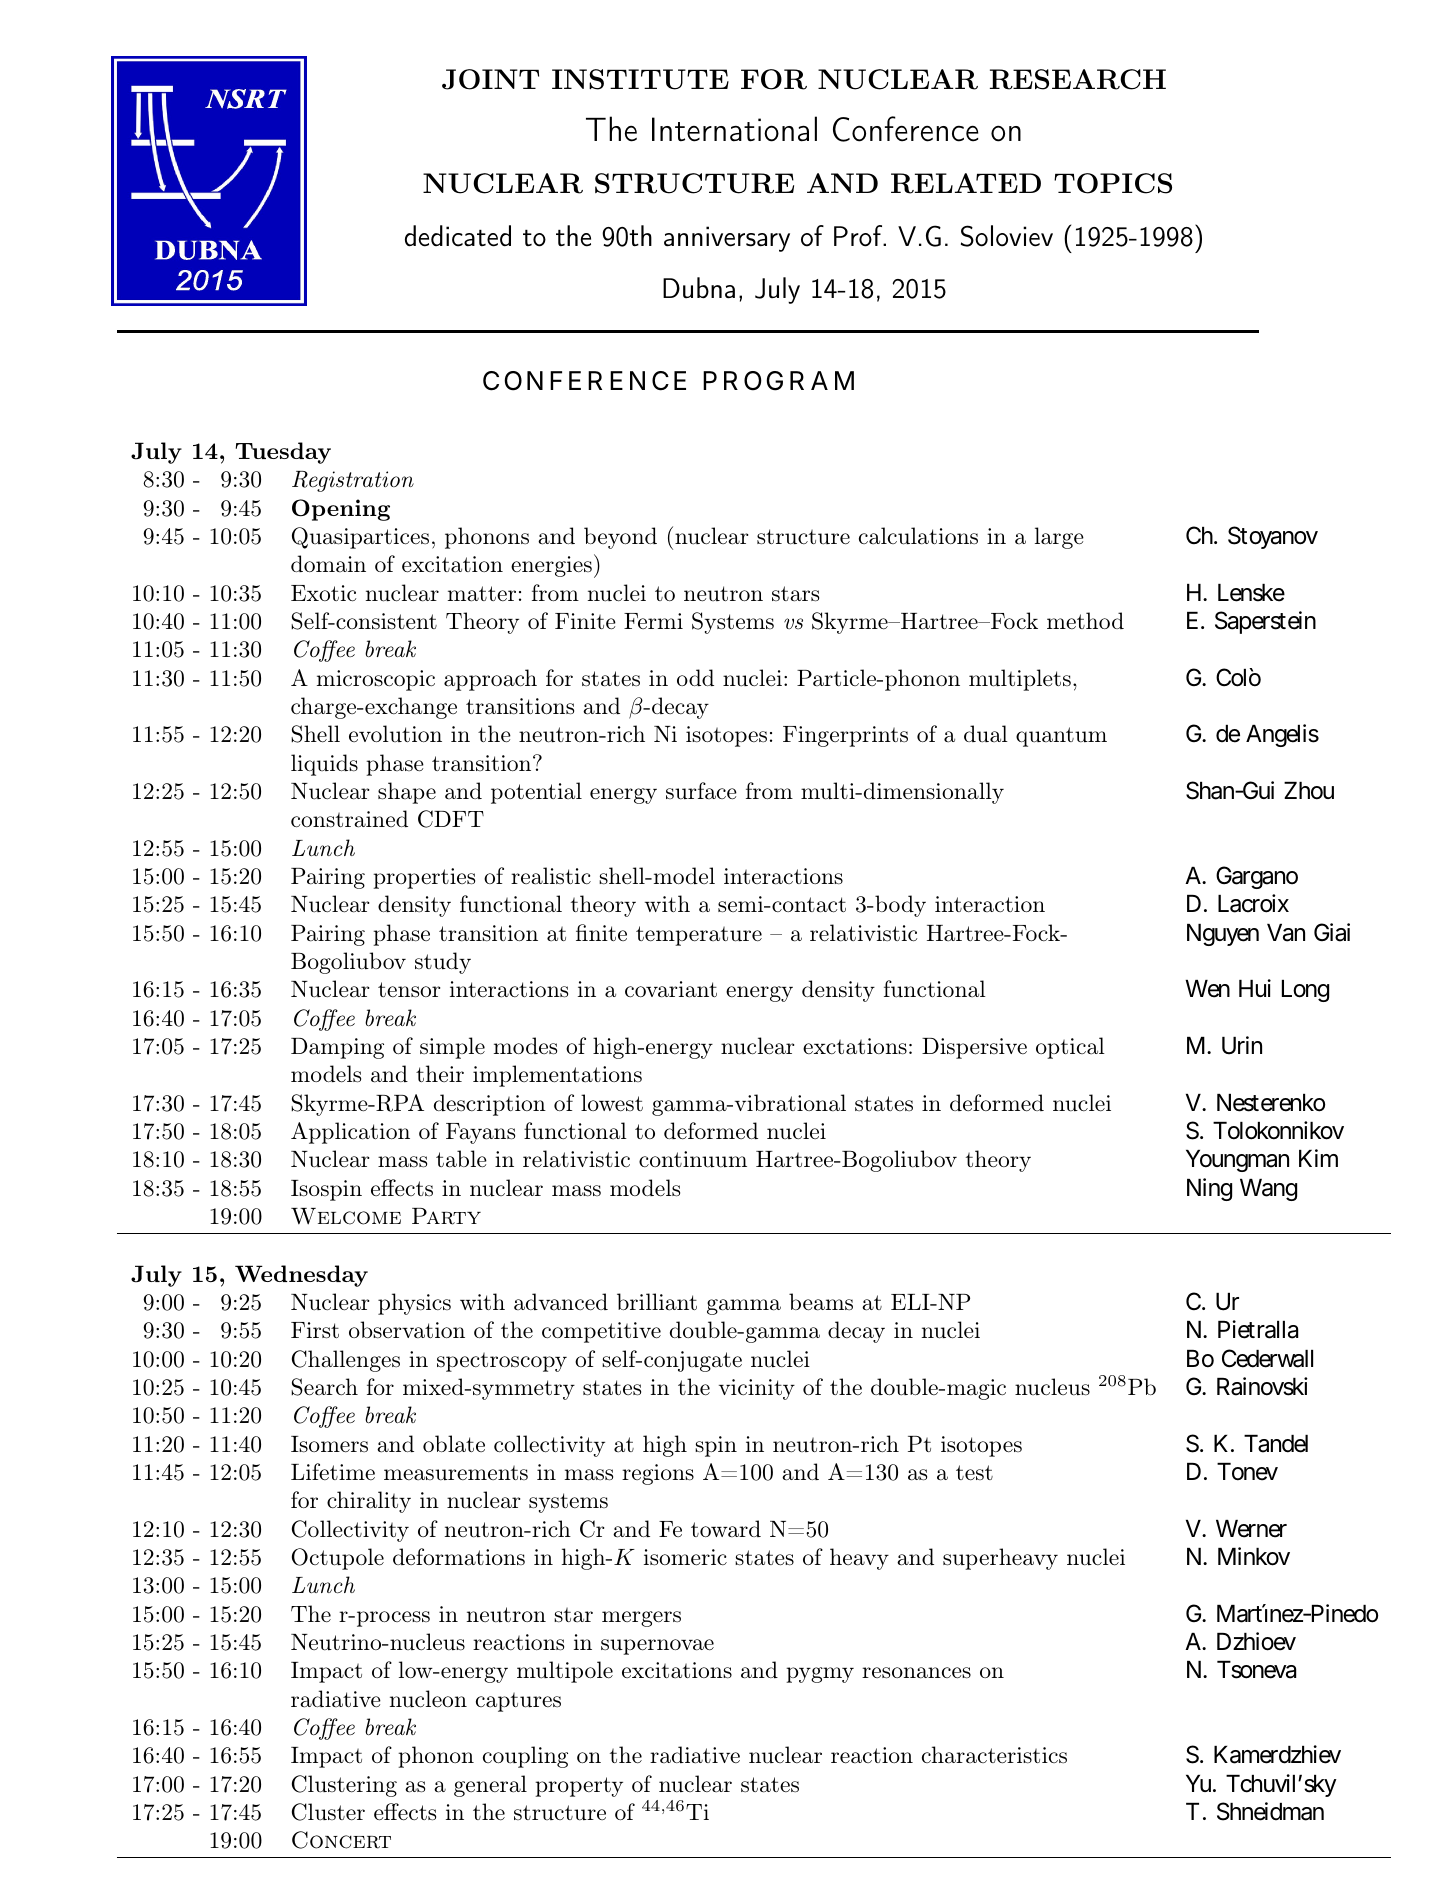 The image size is (1451, 1877). I want to click on JOINT, so click(490, 79).
